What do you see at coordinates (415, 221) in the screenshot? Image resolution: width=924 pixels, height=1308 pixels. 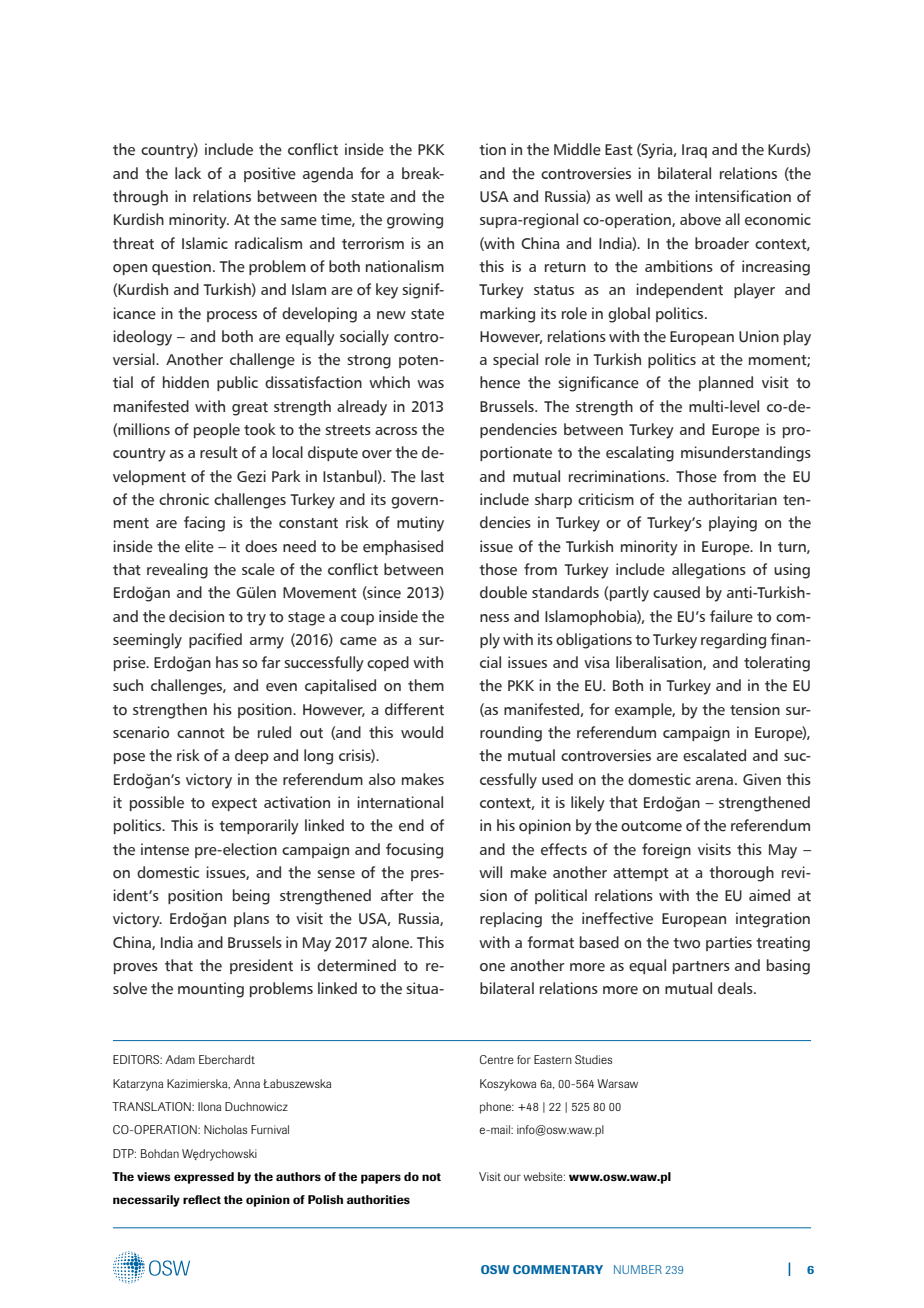 I see `growing` at bounding box center [415, 221].
